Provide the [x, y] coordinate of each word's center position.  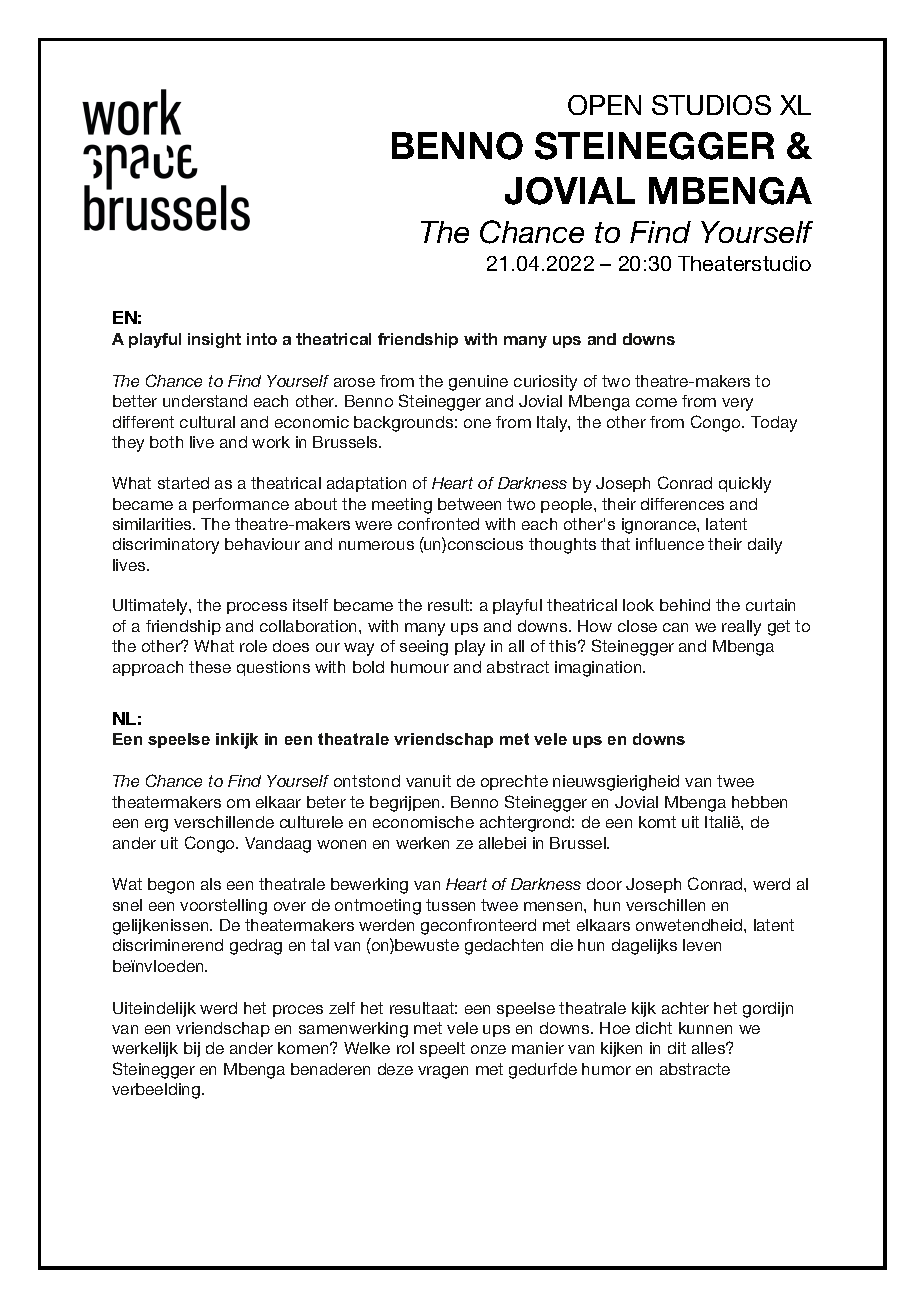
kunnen [705, 1028]
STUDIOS [711, 105]
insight [214, 340]
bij [192, 1049]
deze [395, 1069]
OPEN [604, 105]
